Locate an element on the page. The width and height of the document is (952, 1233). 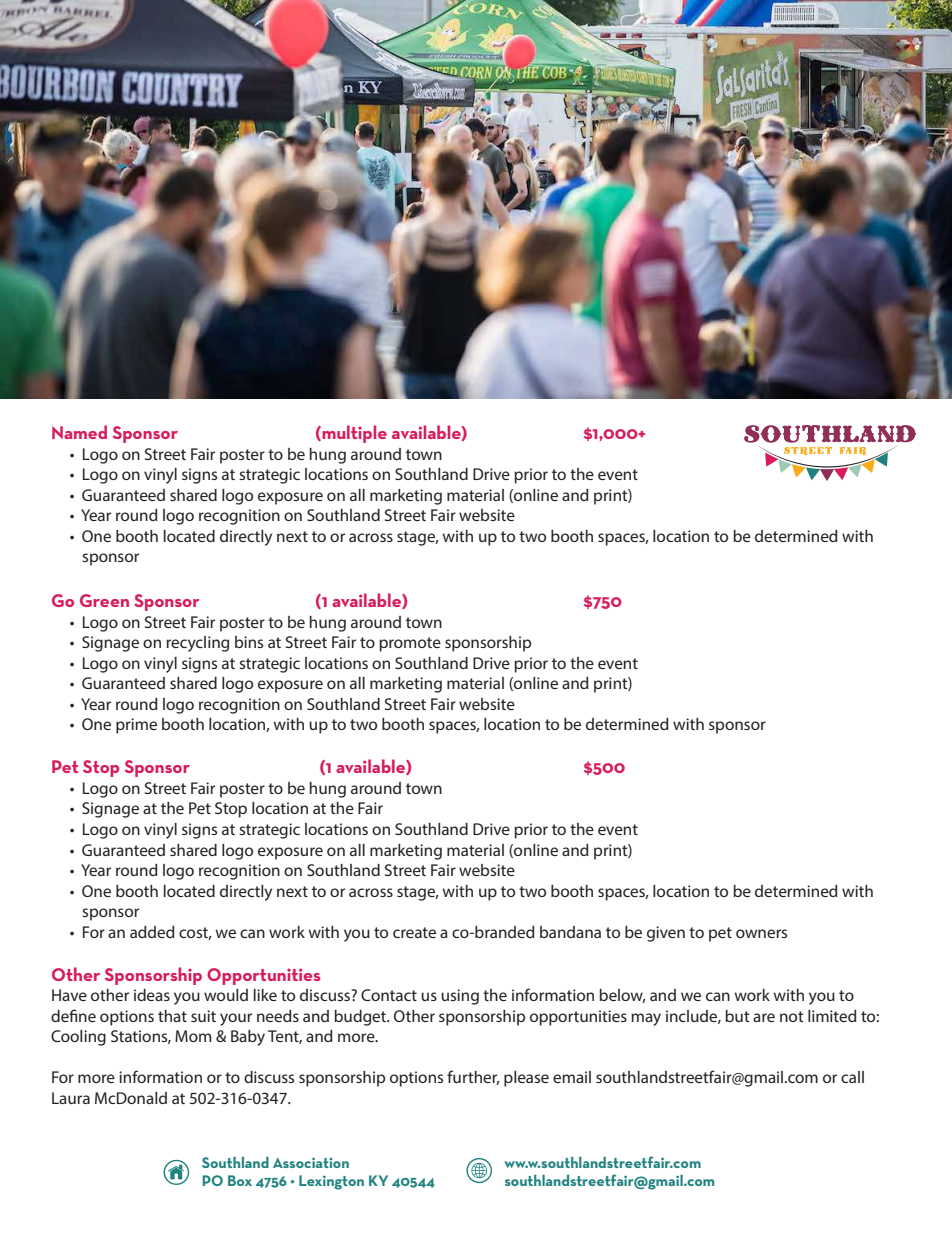
bins is located at coordinates (249, 642).
